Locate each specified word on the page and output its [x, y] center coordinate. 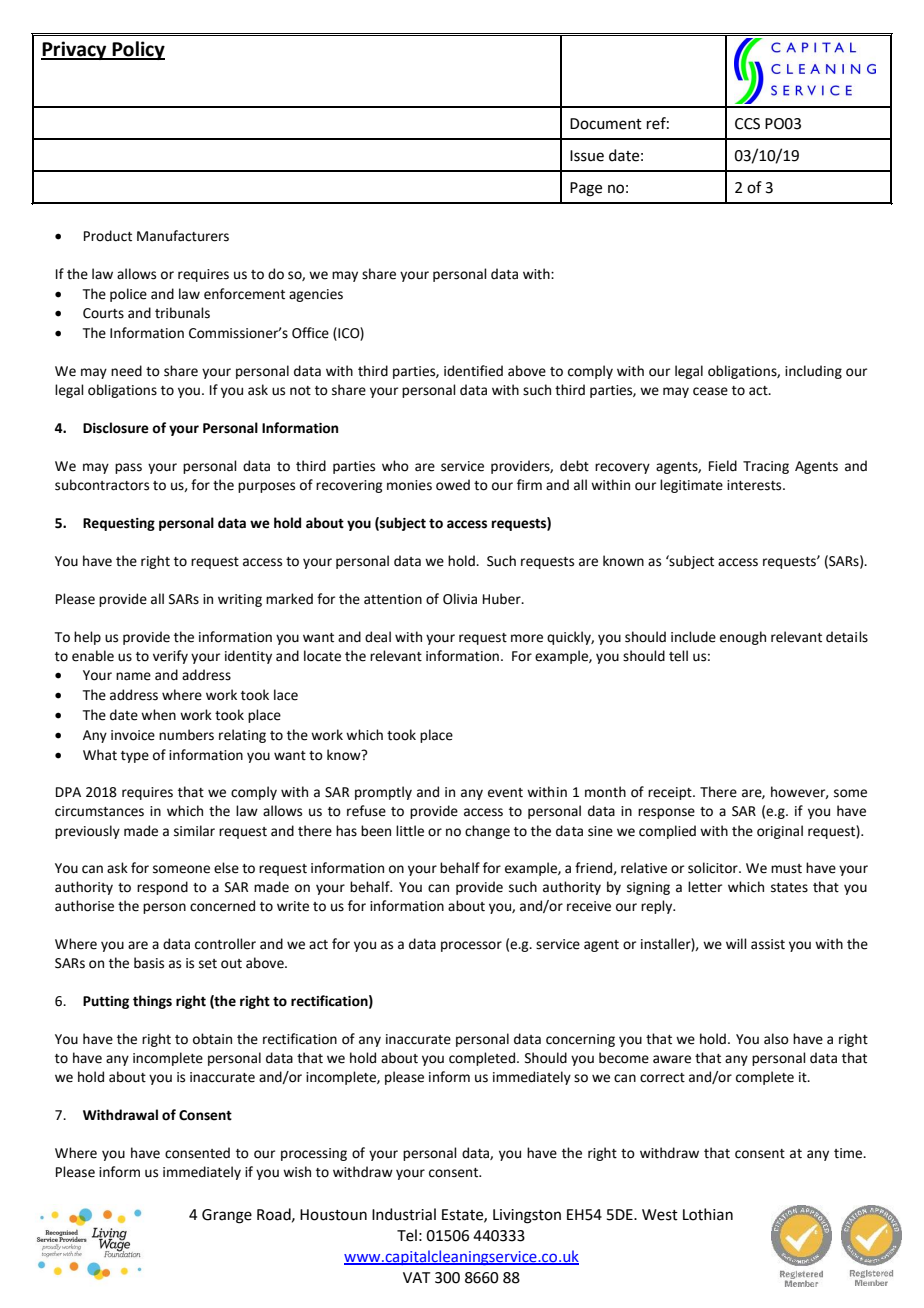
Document [606, 124]
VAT [417, 1277]
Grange [227, 1216]
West [660, 1215]
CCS [747, 124]
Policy [137, 50]
